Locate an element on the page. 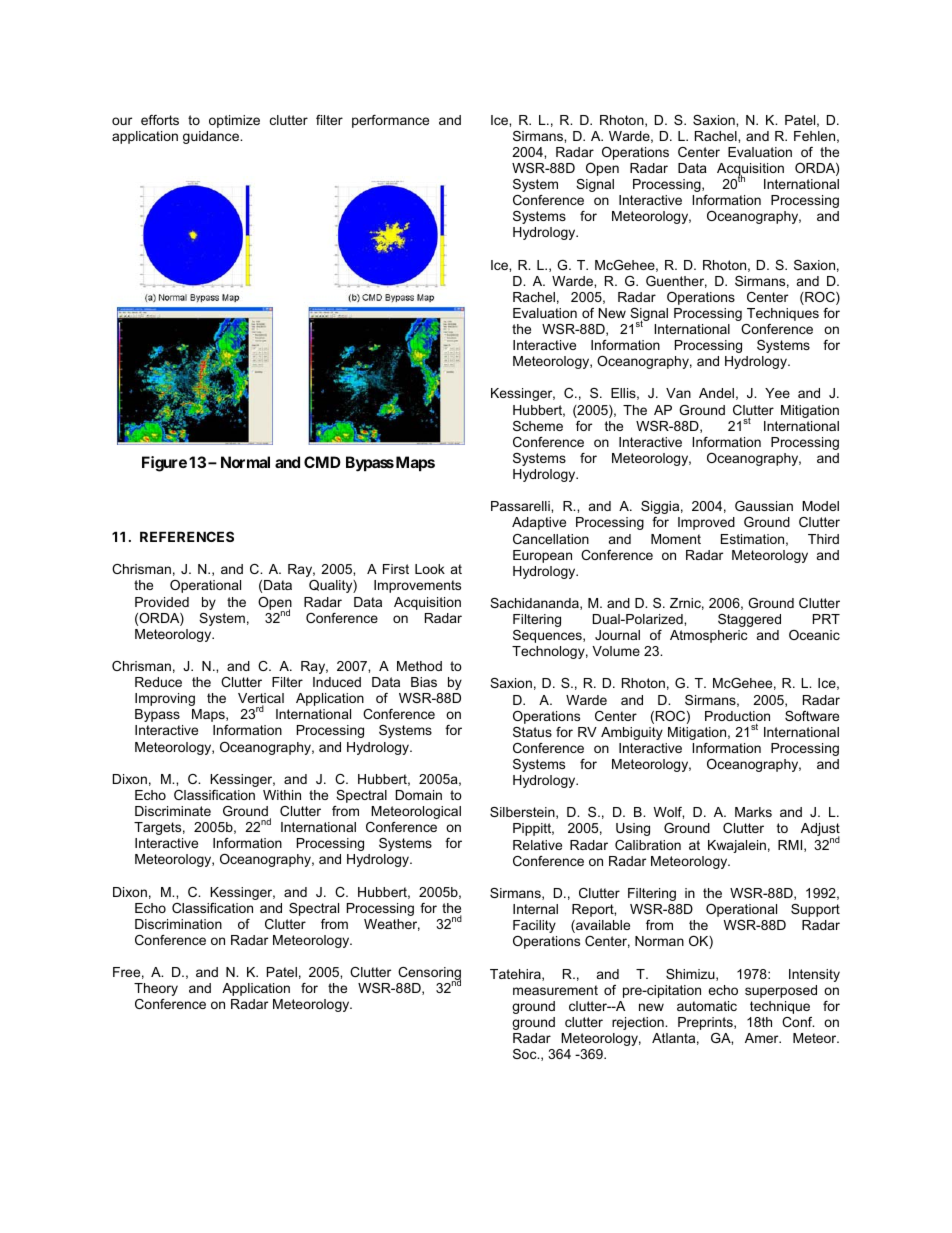 The image size is (952, 1233). guidance is located at coordinates (212, 137).
